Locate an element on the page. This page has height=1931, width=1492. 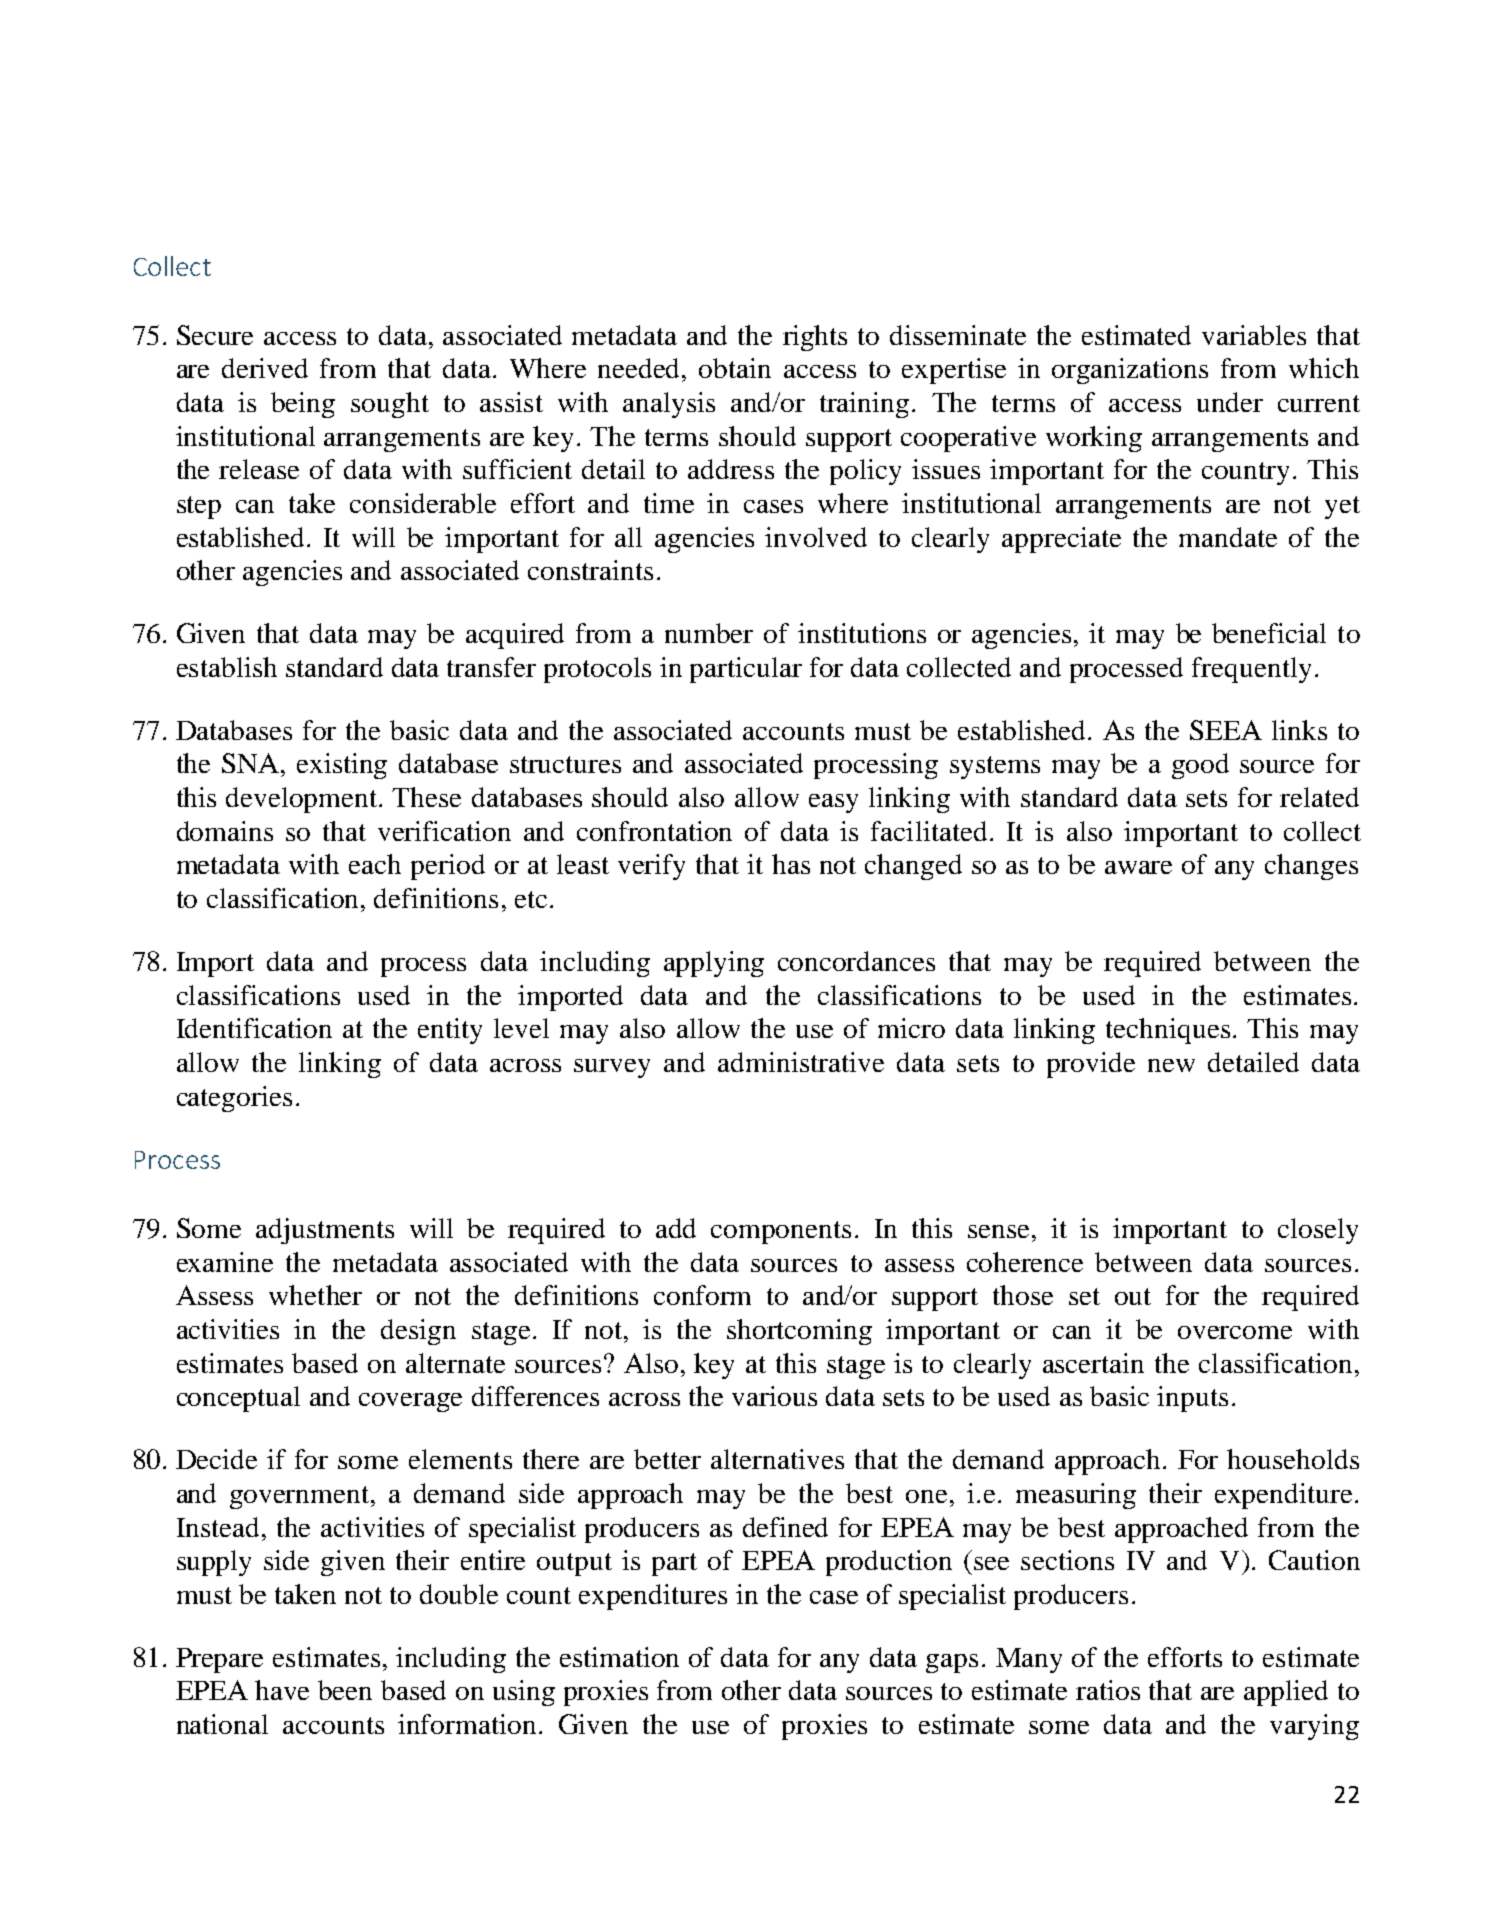
obtain is located at coordinates (735, 368).
